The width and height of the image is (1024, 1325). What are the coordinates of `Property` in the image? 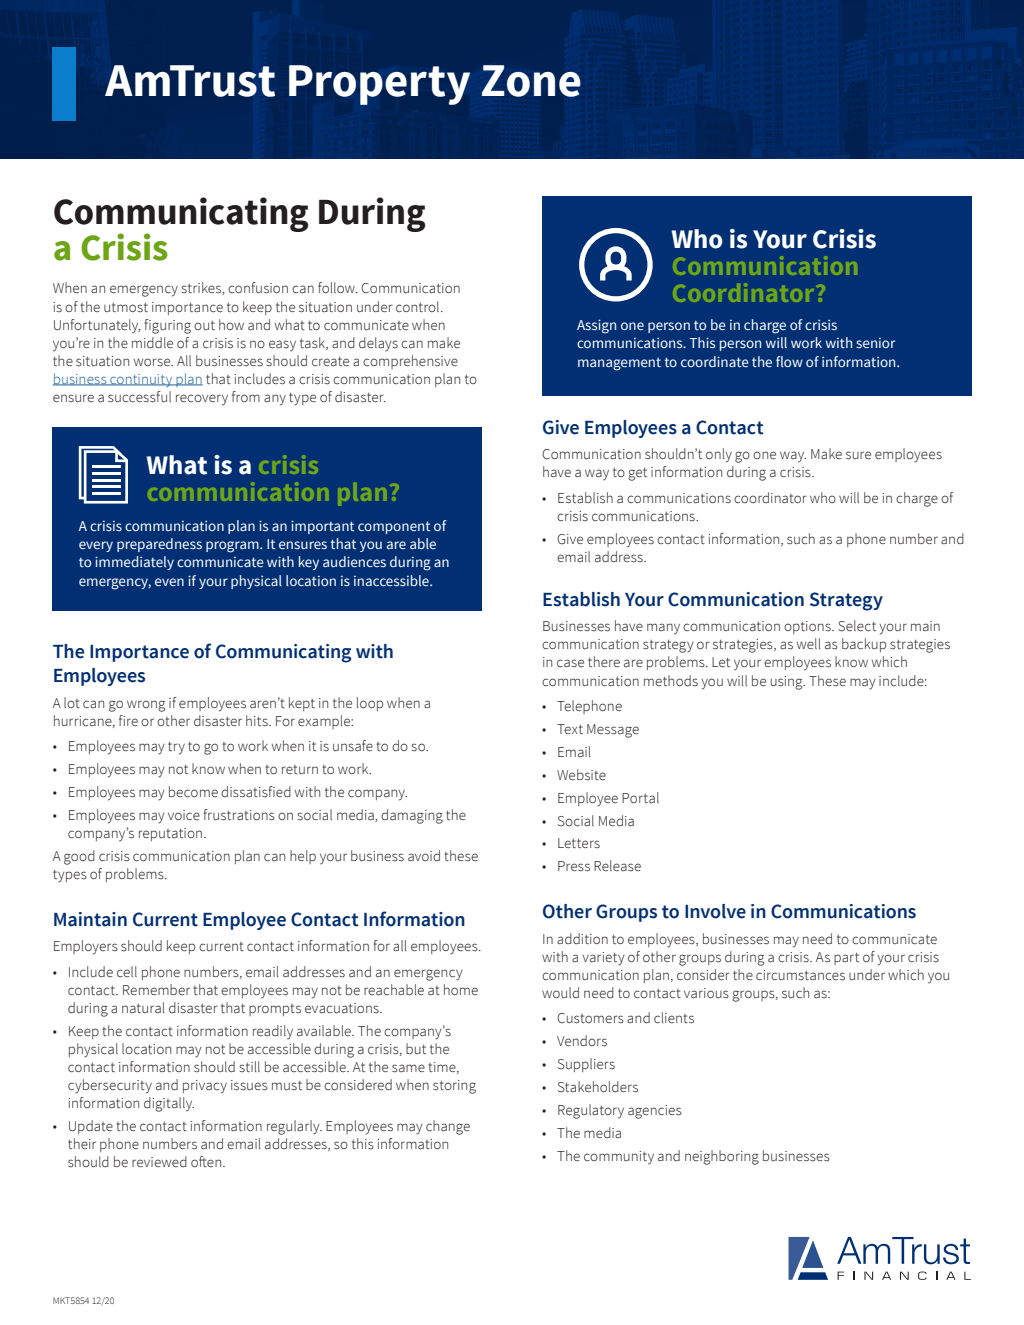 It's located at (379, 85).
